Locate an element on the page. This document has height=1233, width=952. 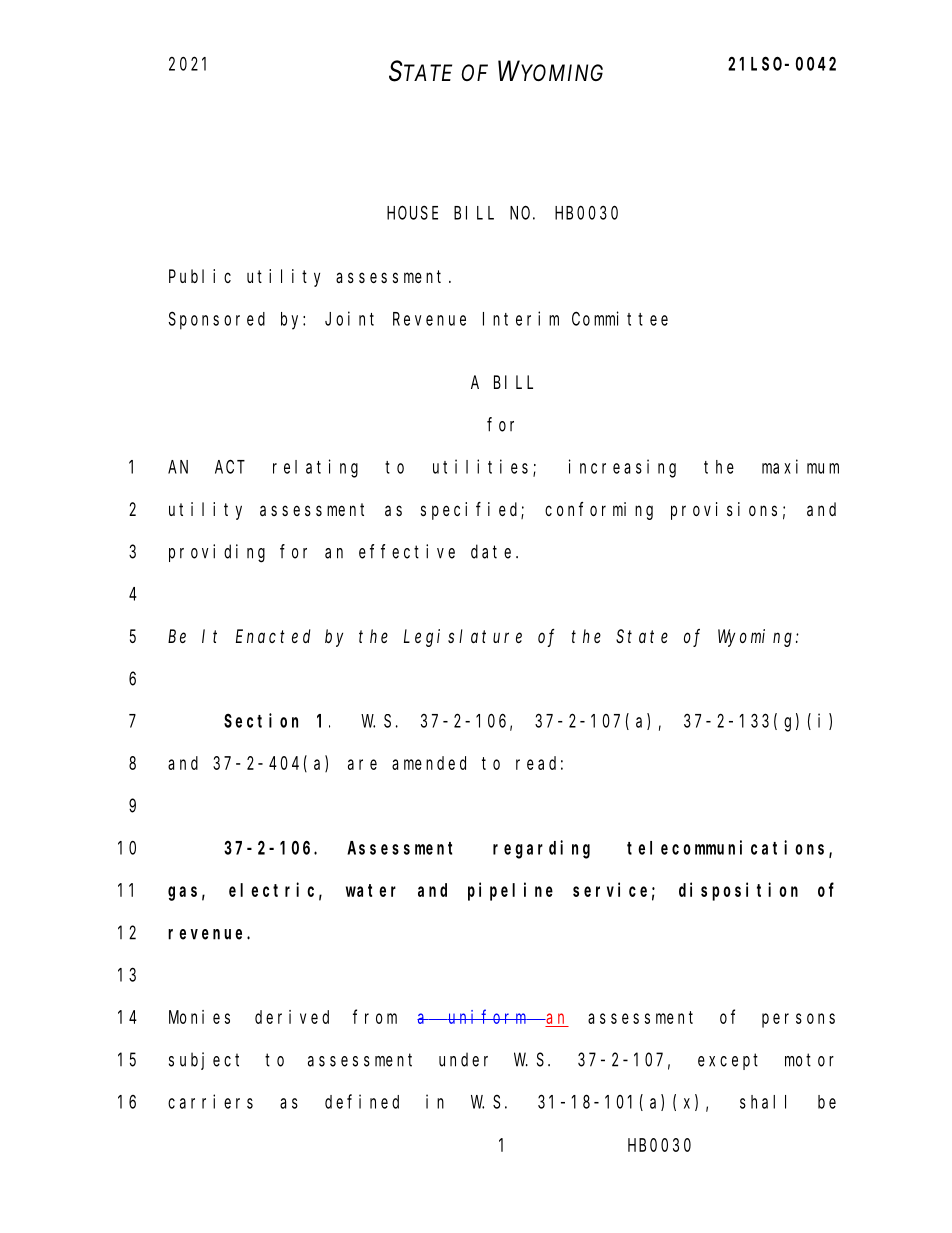
Public is located at coordinates (200, 276).
